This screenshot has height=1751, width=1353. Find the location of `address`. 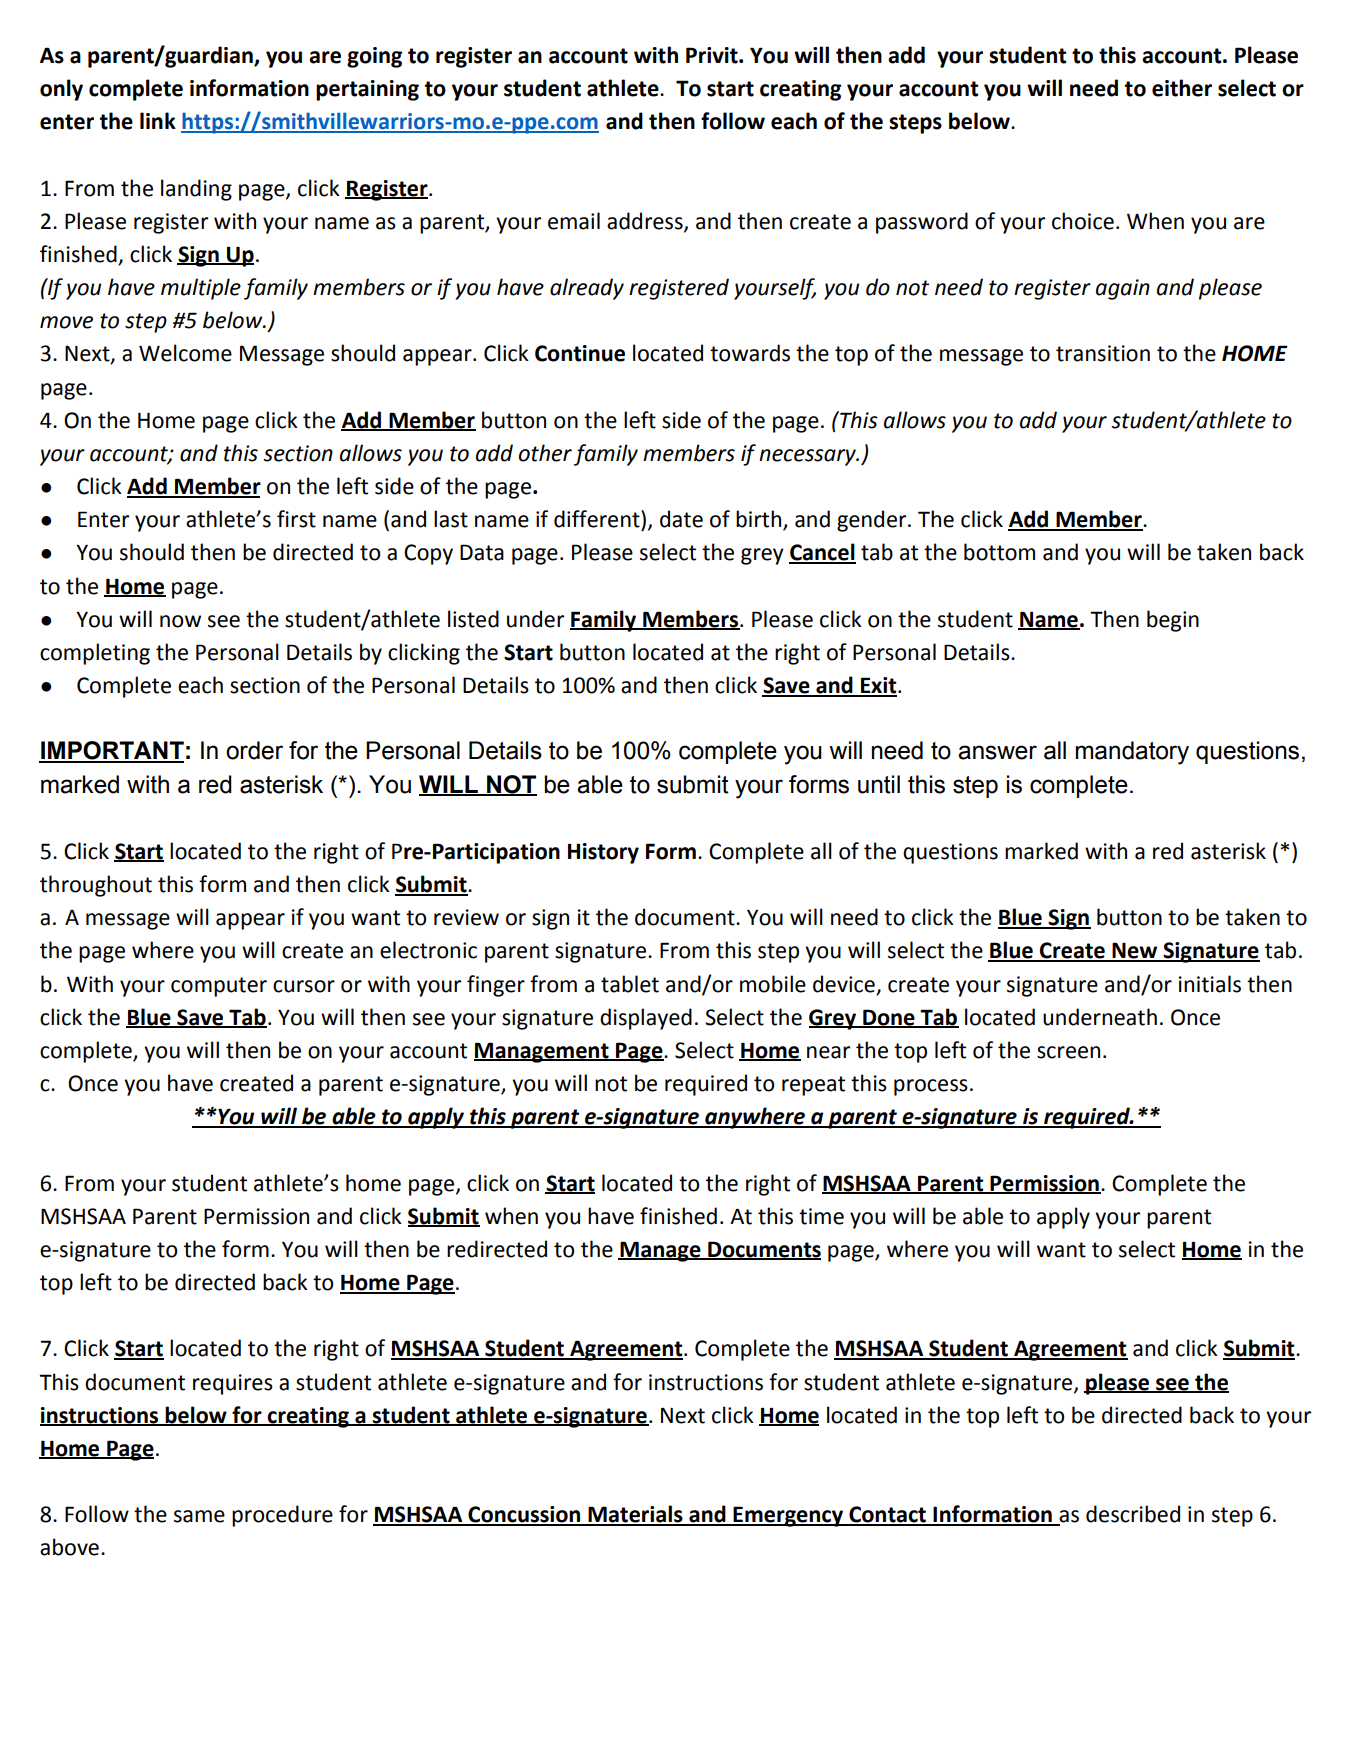

address is located at coordinates (646, 221).
